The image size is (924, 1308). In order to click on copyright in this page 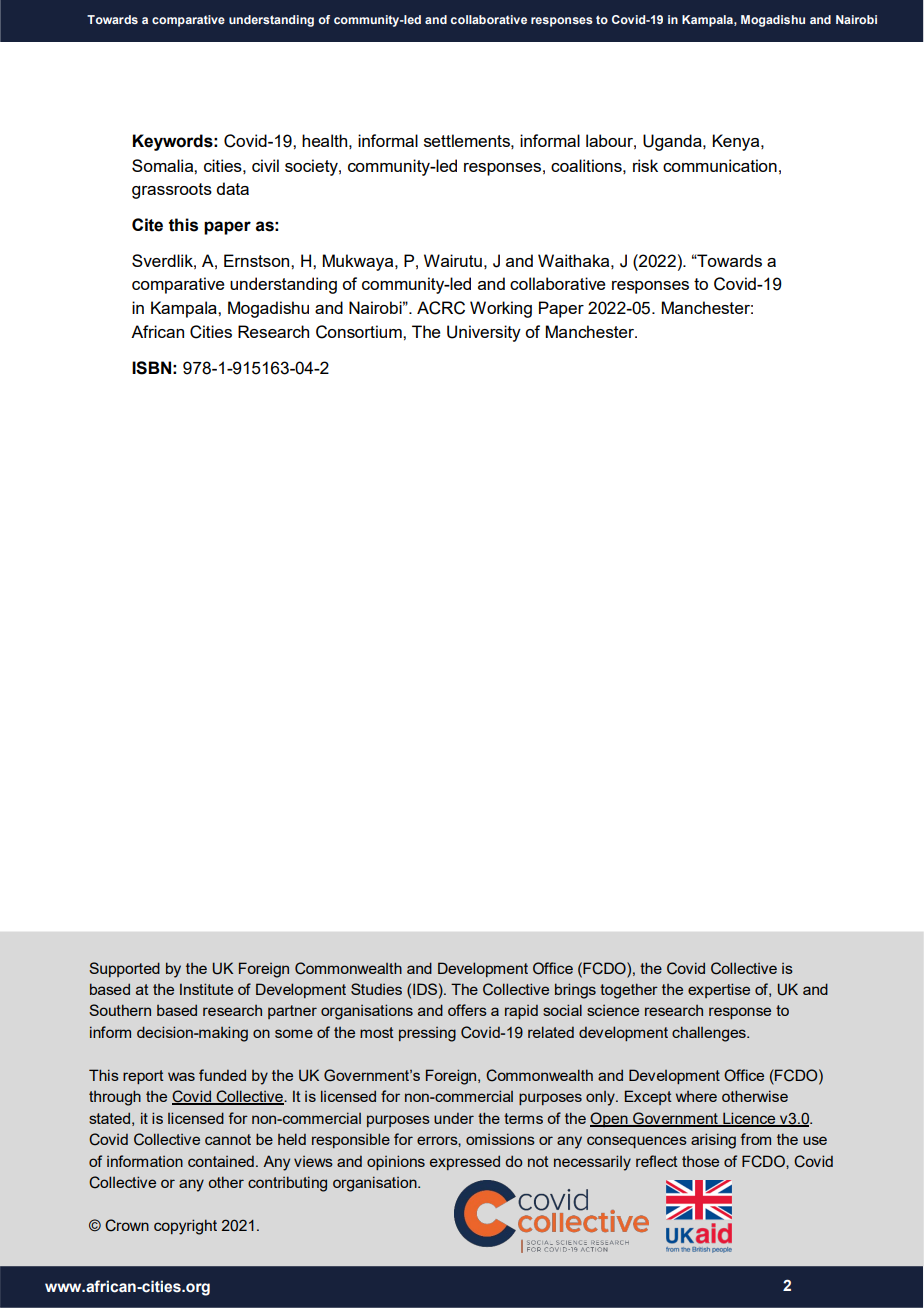, I will do `click(185, 1227)`.
